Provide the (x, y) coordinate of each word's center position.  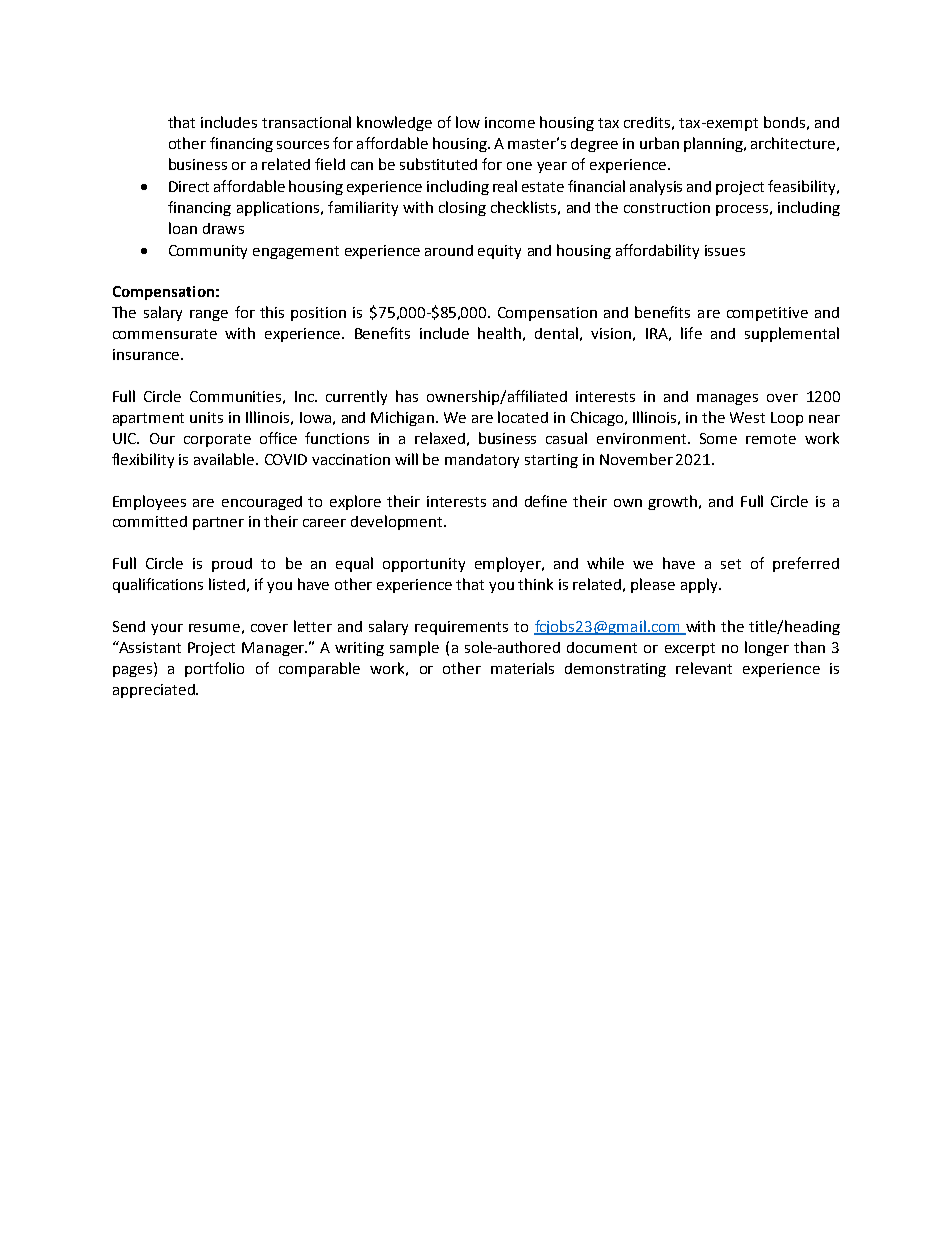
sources (303, 145)
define (546, 501)
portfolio (214, 669)
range (209, 315)
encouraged (262, 503)
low (468, 122)
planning (714, 144)
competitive (767, 314)
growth (674, 502)
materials (522, 668)
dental (556, 333)
